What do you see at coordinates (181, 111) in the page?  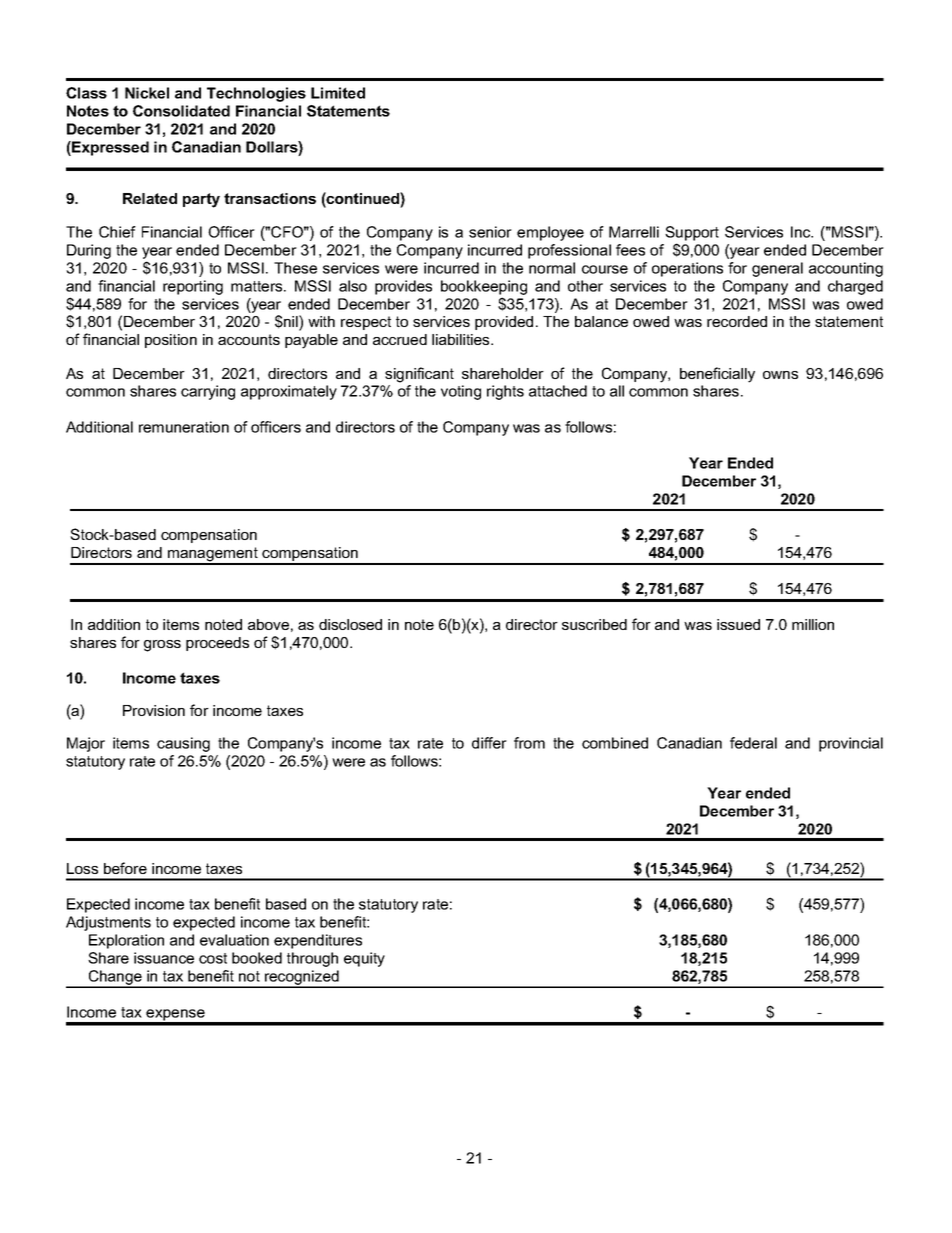 I see `Consolidated` at bounding box center [181, 111].
